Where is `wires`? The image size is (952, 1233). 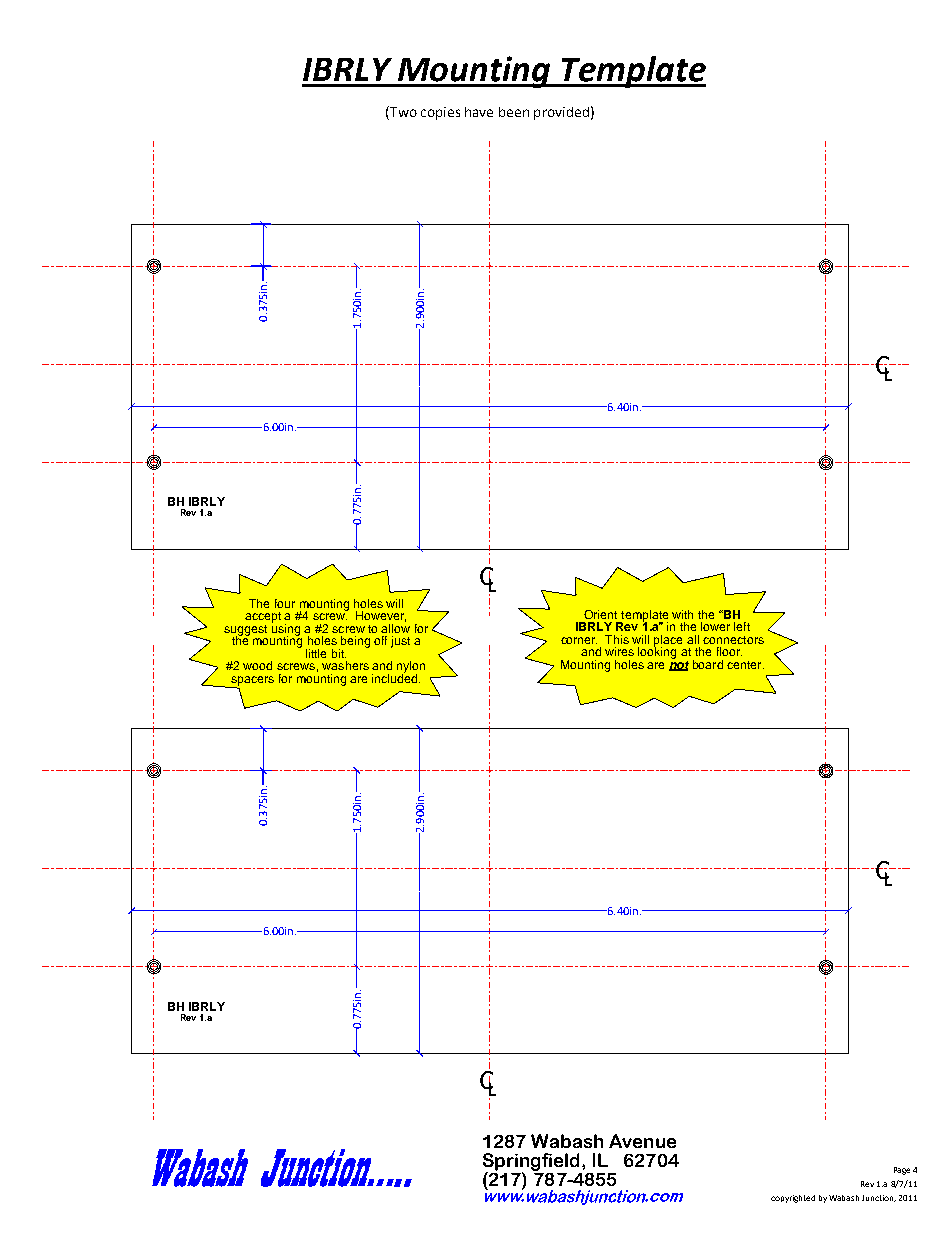 wires is located at coordinates (619, 651).
